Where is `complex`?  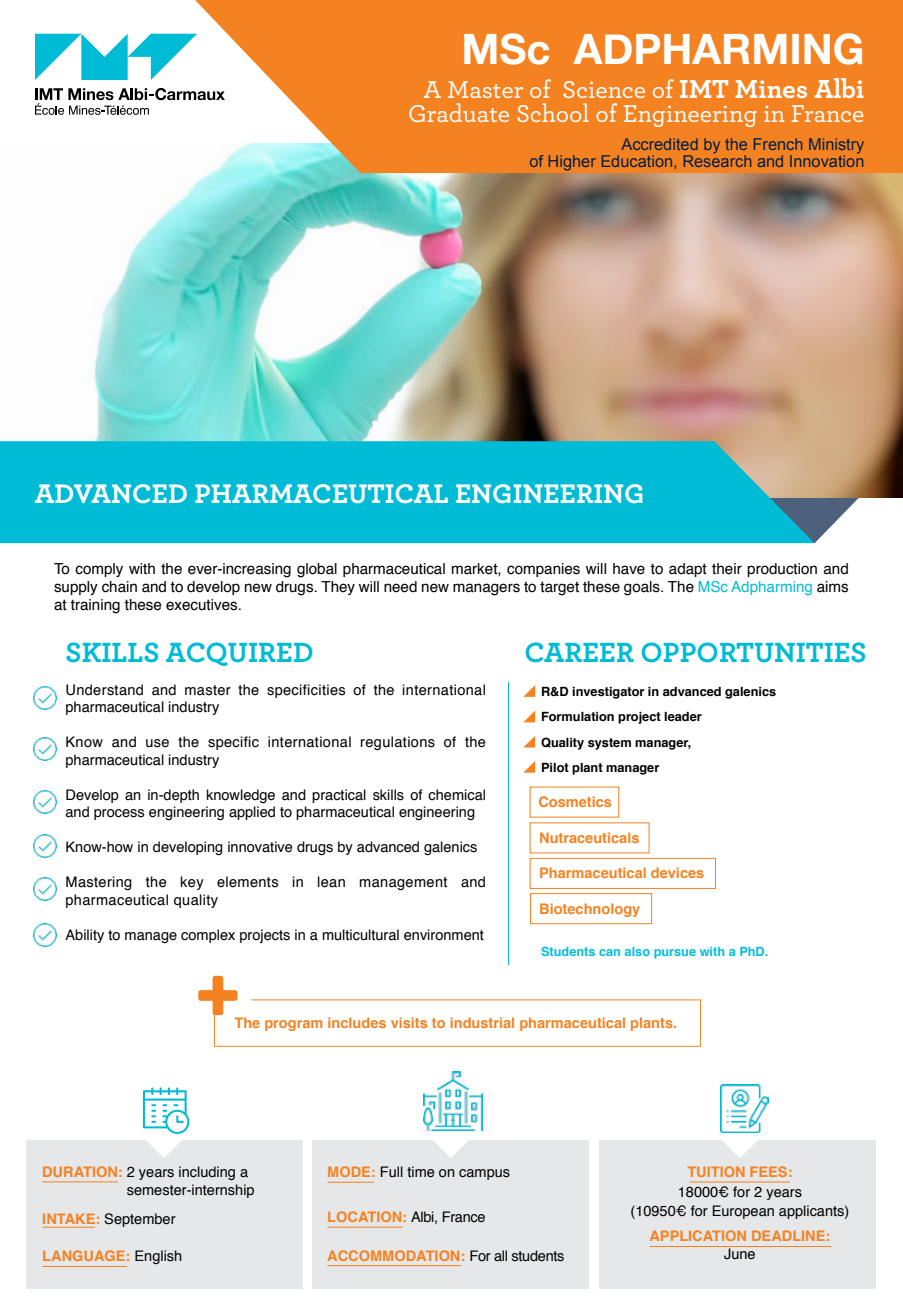
complex is located at coordinates (208, 936).
